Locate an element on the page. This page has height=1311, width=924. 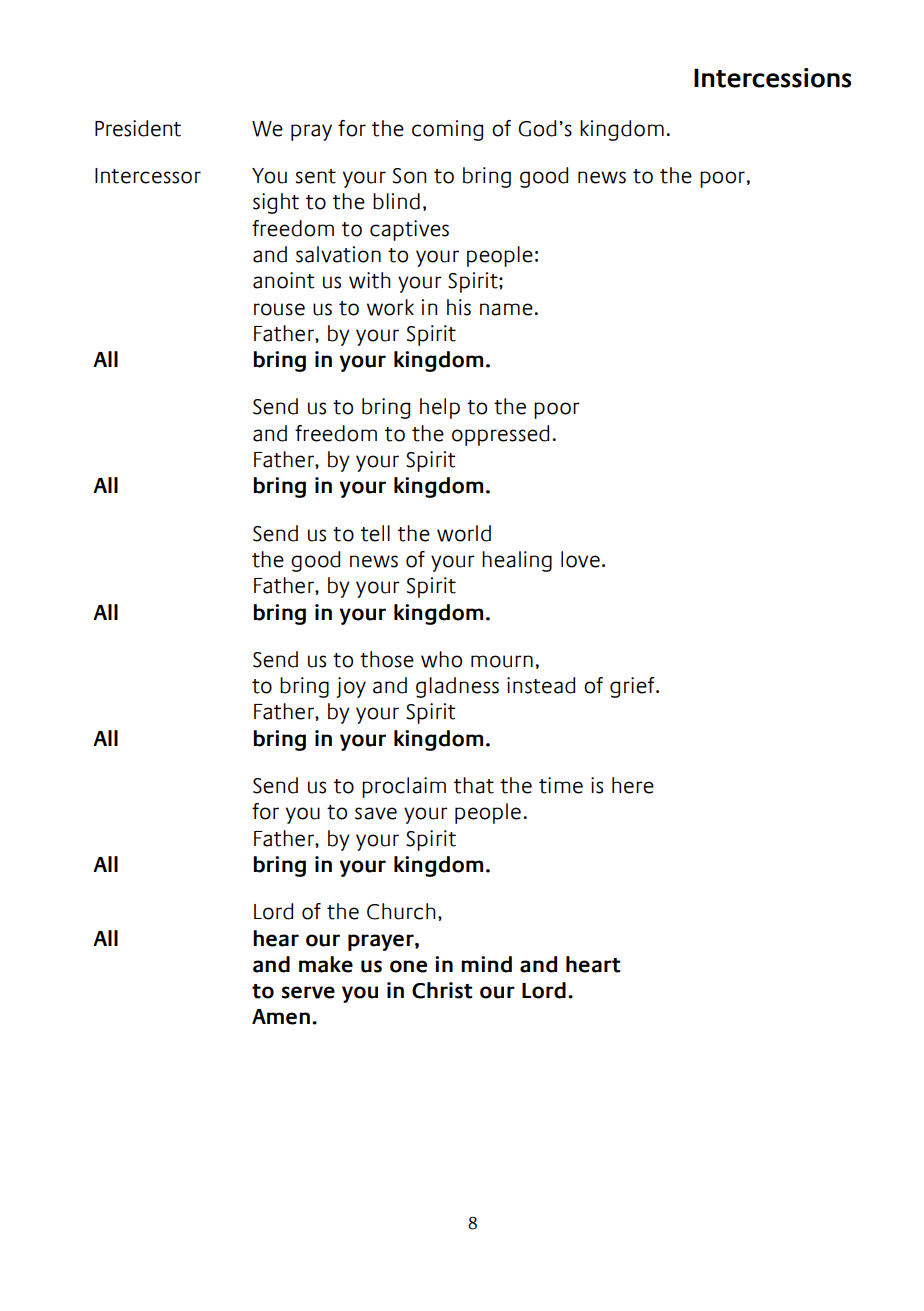
Intercessor is located at coordinates (148, 176).
